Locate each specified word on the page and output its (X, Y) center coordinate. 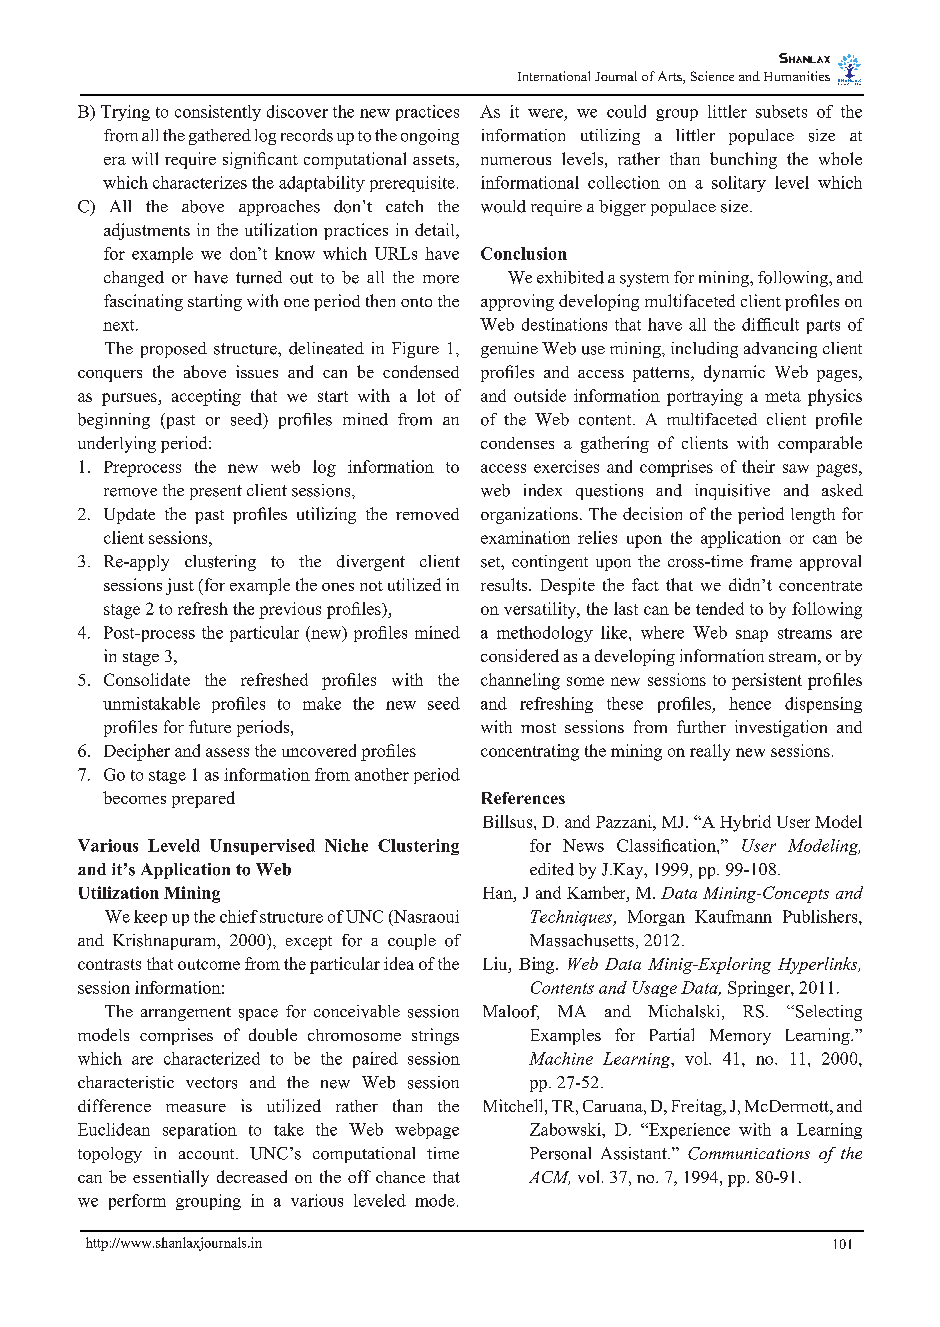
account (208, 1154)
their (758, 466)
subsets (781, 111)
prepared (203, 799)
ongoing (430, 137)
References (523, 798)
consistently (218, 113)
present (216, 492)
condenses (517, 443)
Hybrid (745, 823)
